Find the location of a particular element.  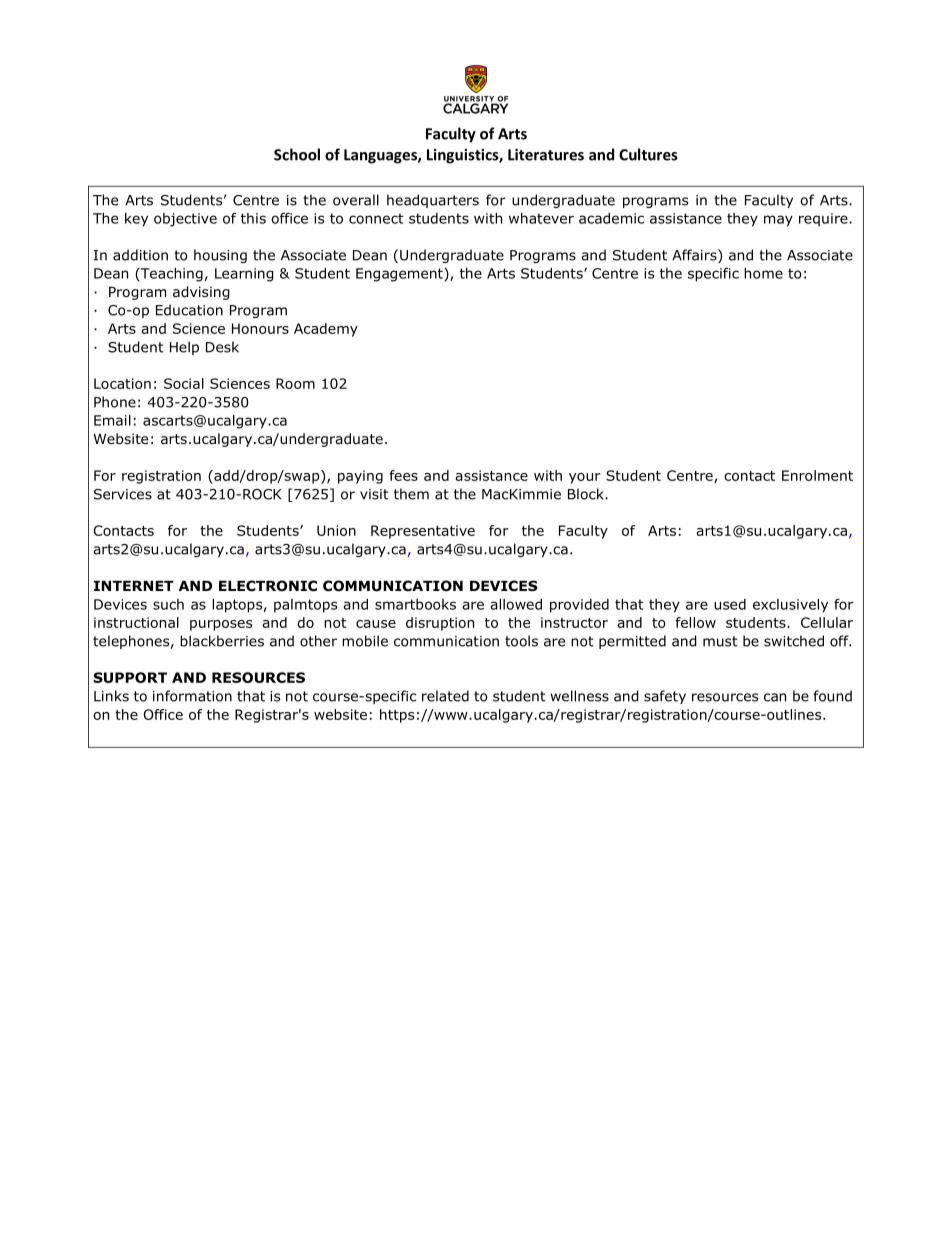

information is located at coordinates (192, 696).
